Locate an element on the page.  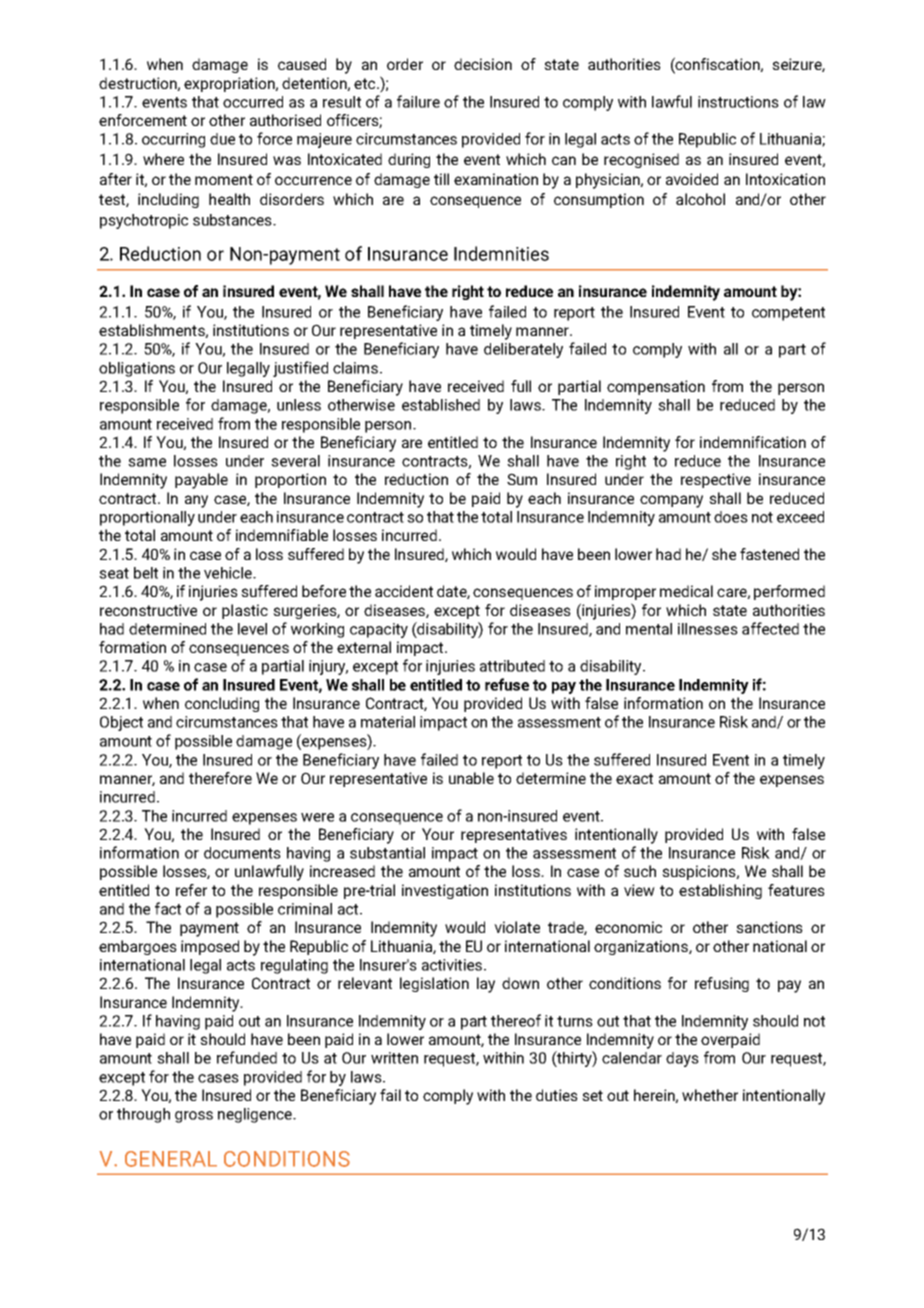
illnesses is located at coordinates (708, 629).
